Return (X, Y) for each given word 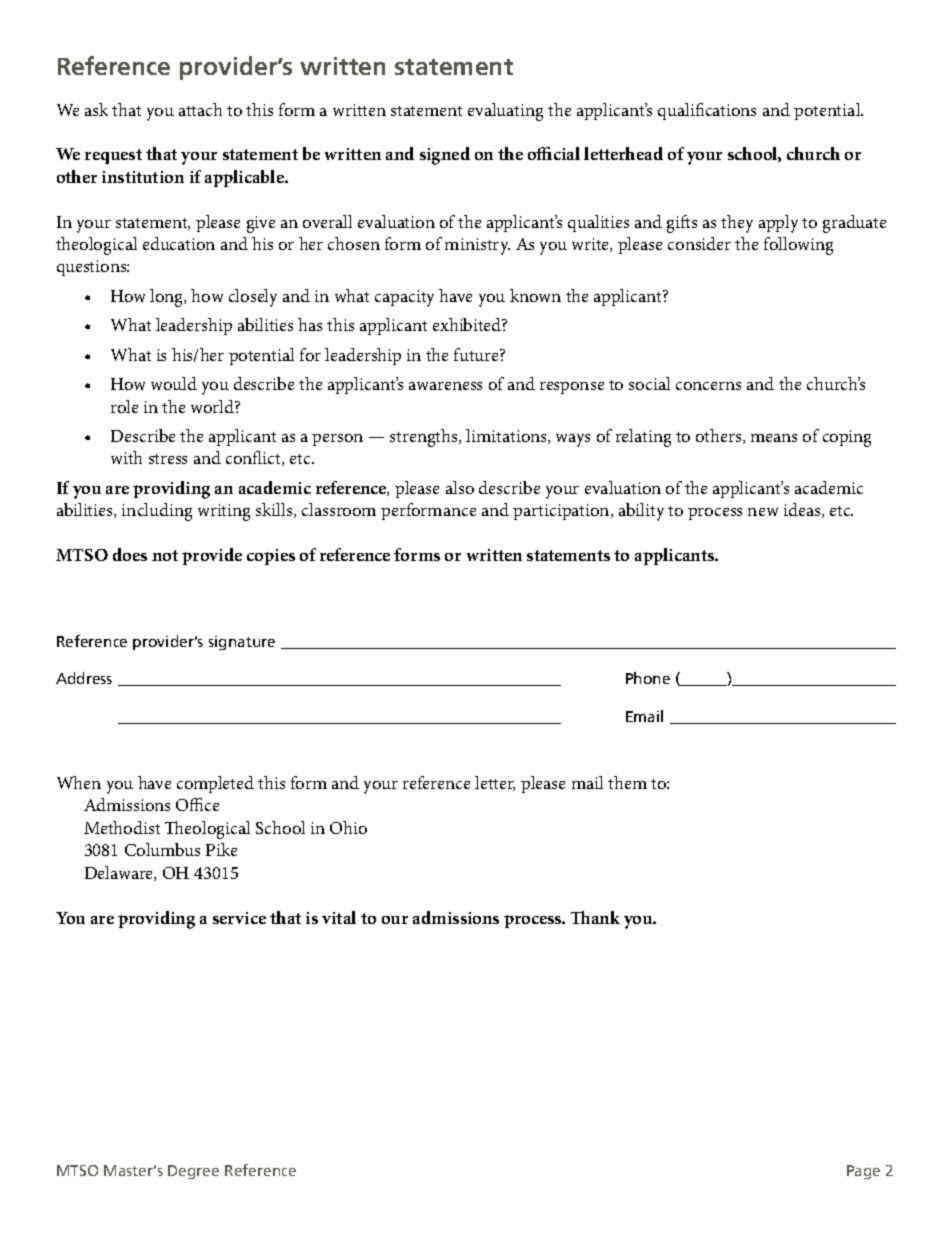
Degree (193, 1172)
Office (197, 804)
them (627, 782)
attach (200, 109)
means (774, 438)
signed (445, 156)
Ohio (348, 827)
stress (168, 459)
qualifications (707, 111)
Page (863, 1172)
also (460, 487)
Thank (595, 917)
